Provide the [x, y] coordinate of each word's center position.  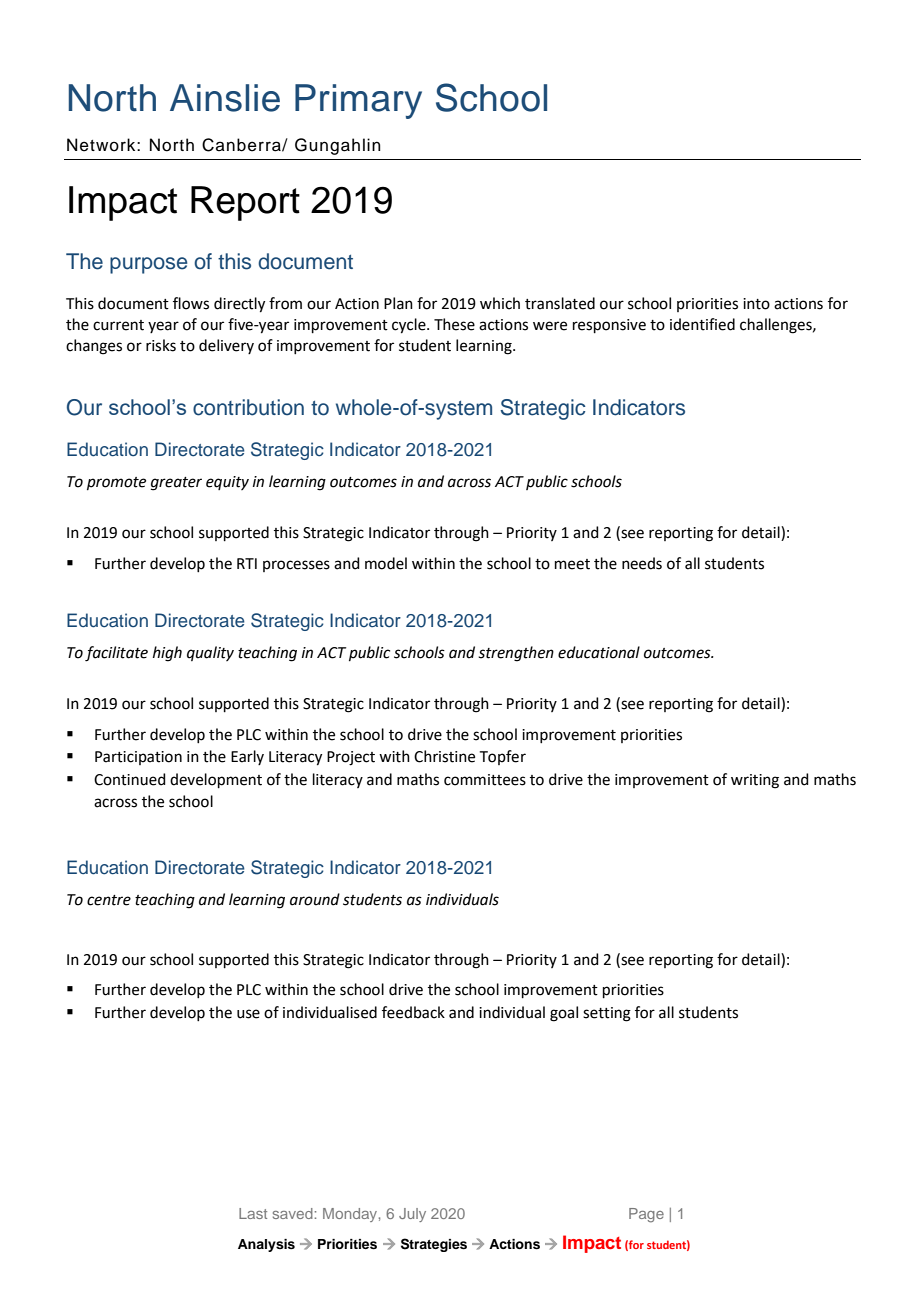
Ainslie [225, 98]
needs [642, 563]
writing [755, 781]
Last [253, 1213]
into [756, 304]
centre [109, 900]
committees [485, 780]
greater [176, 484]
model [386, 563]
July [412, 1215]
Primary [358, 101]
